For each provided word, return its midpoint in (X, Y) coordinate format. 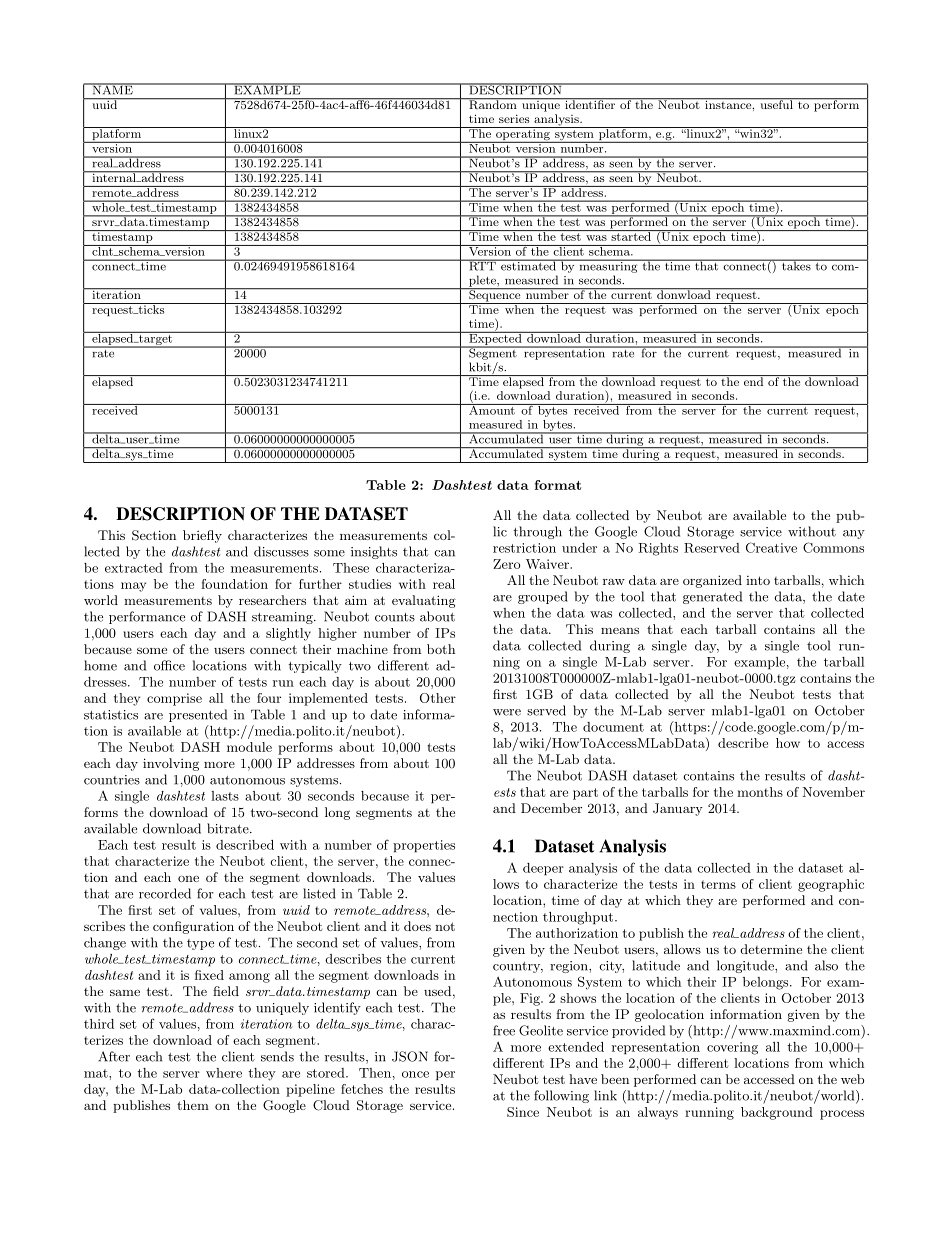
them (193, 1105)
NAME (112, 89)
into (758, 580)
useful (776, 103)
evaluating (424, 601)
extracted (134, 568)
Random (493, 103)
